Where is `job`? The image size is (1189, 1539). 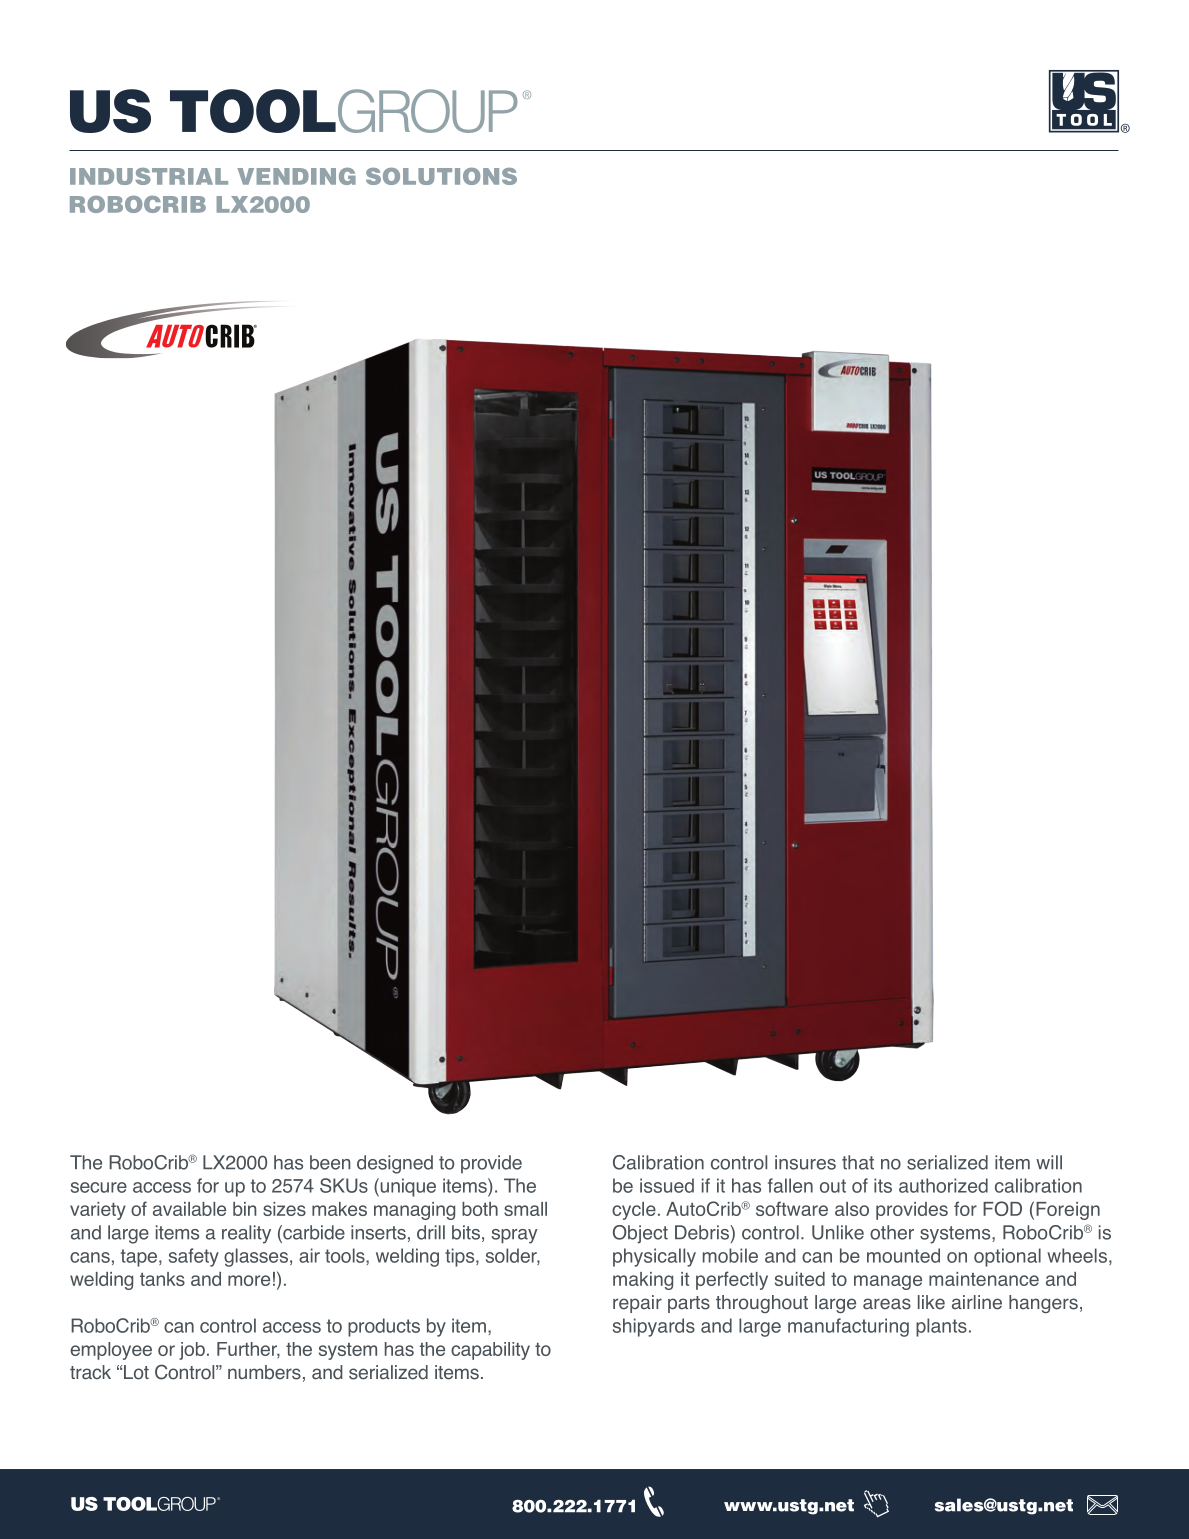 job is located at coordinates (192, 1351).
